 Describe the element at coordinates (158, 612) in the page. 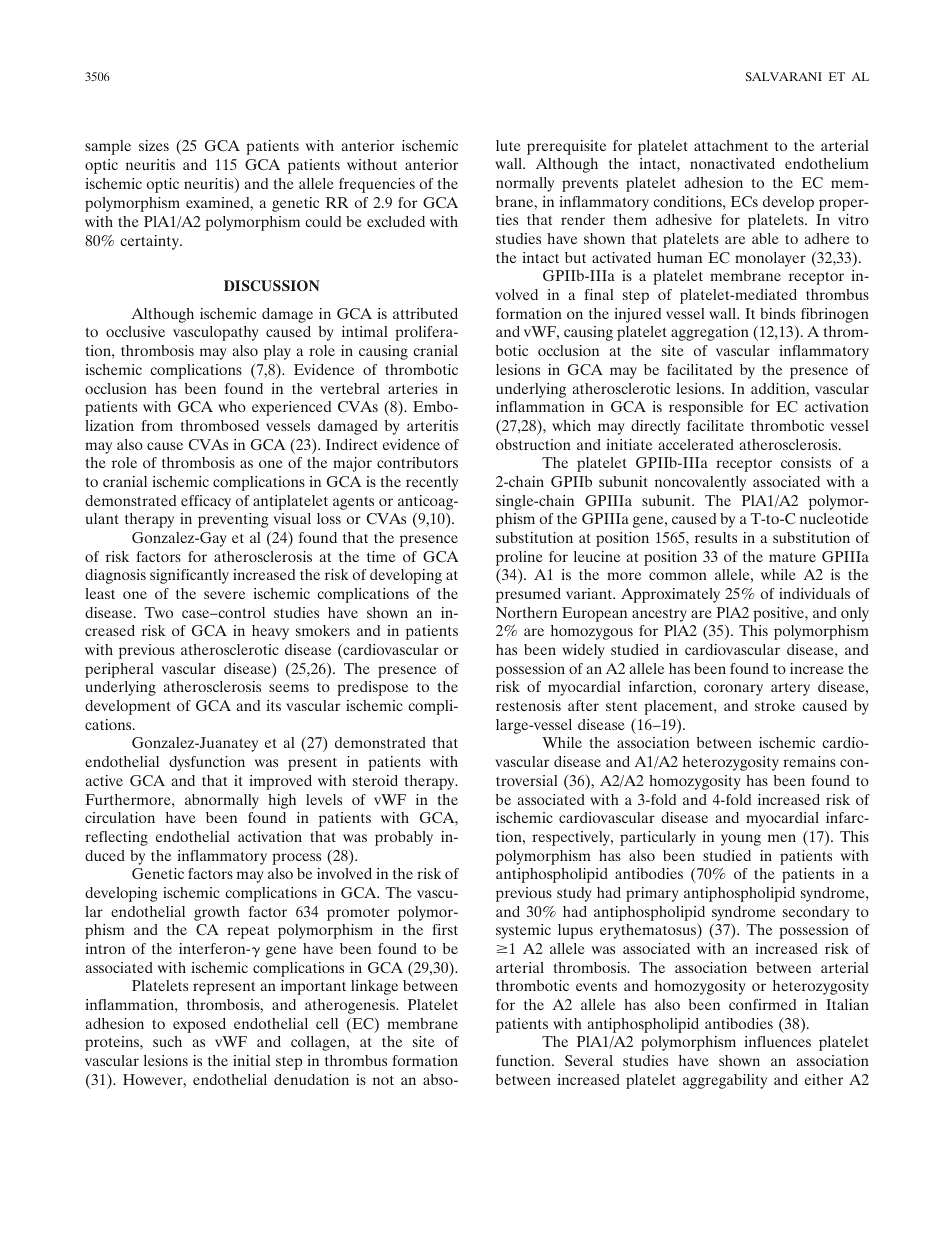

I see `Two` at that location.
